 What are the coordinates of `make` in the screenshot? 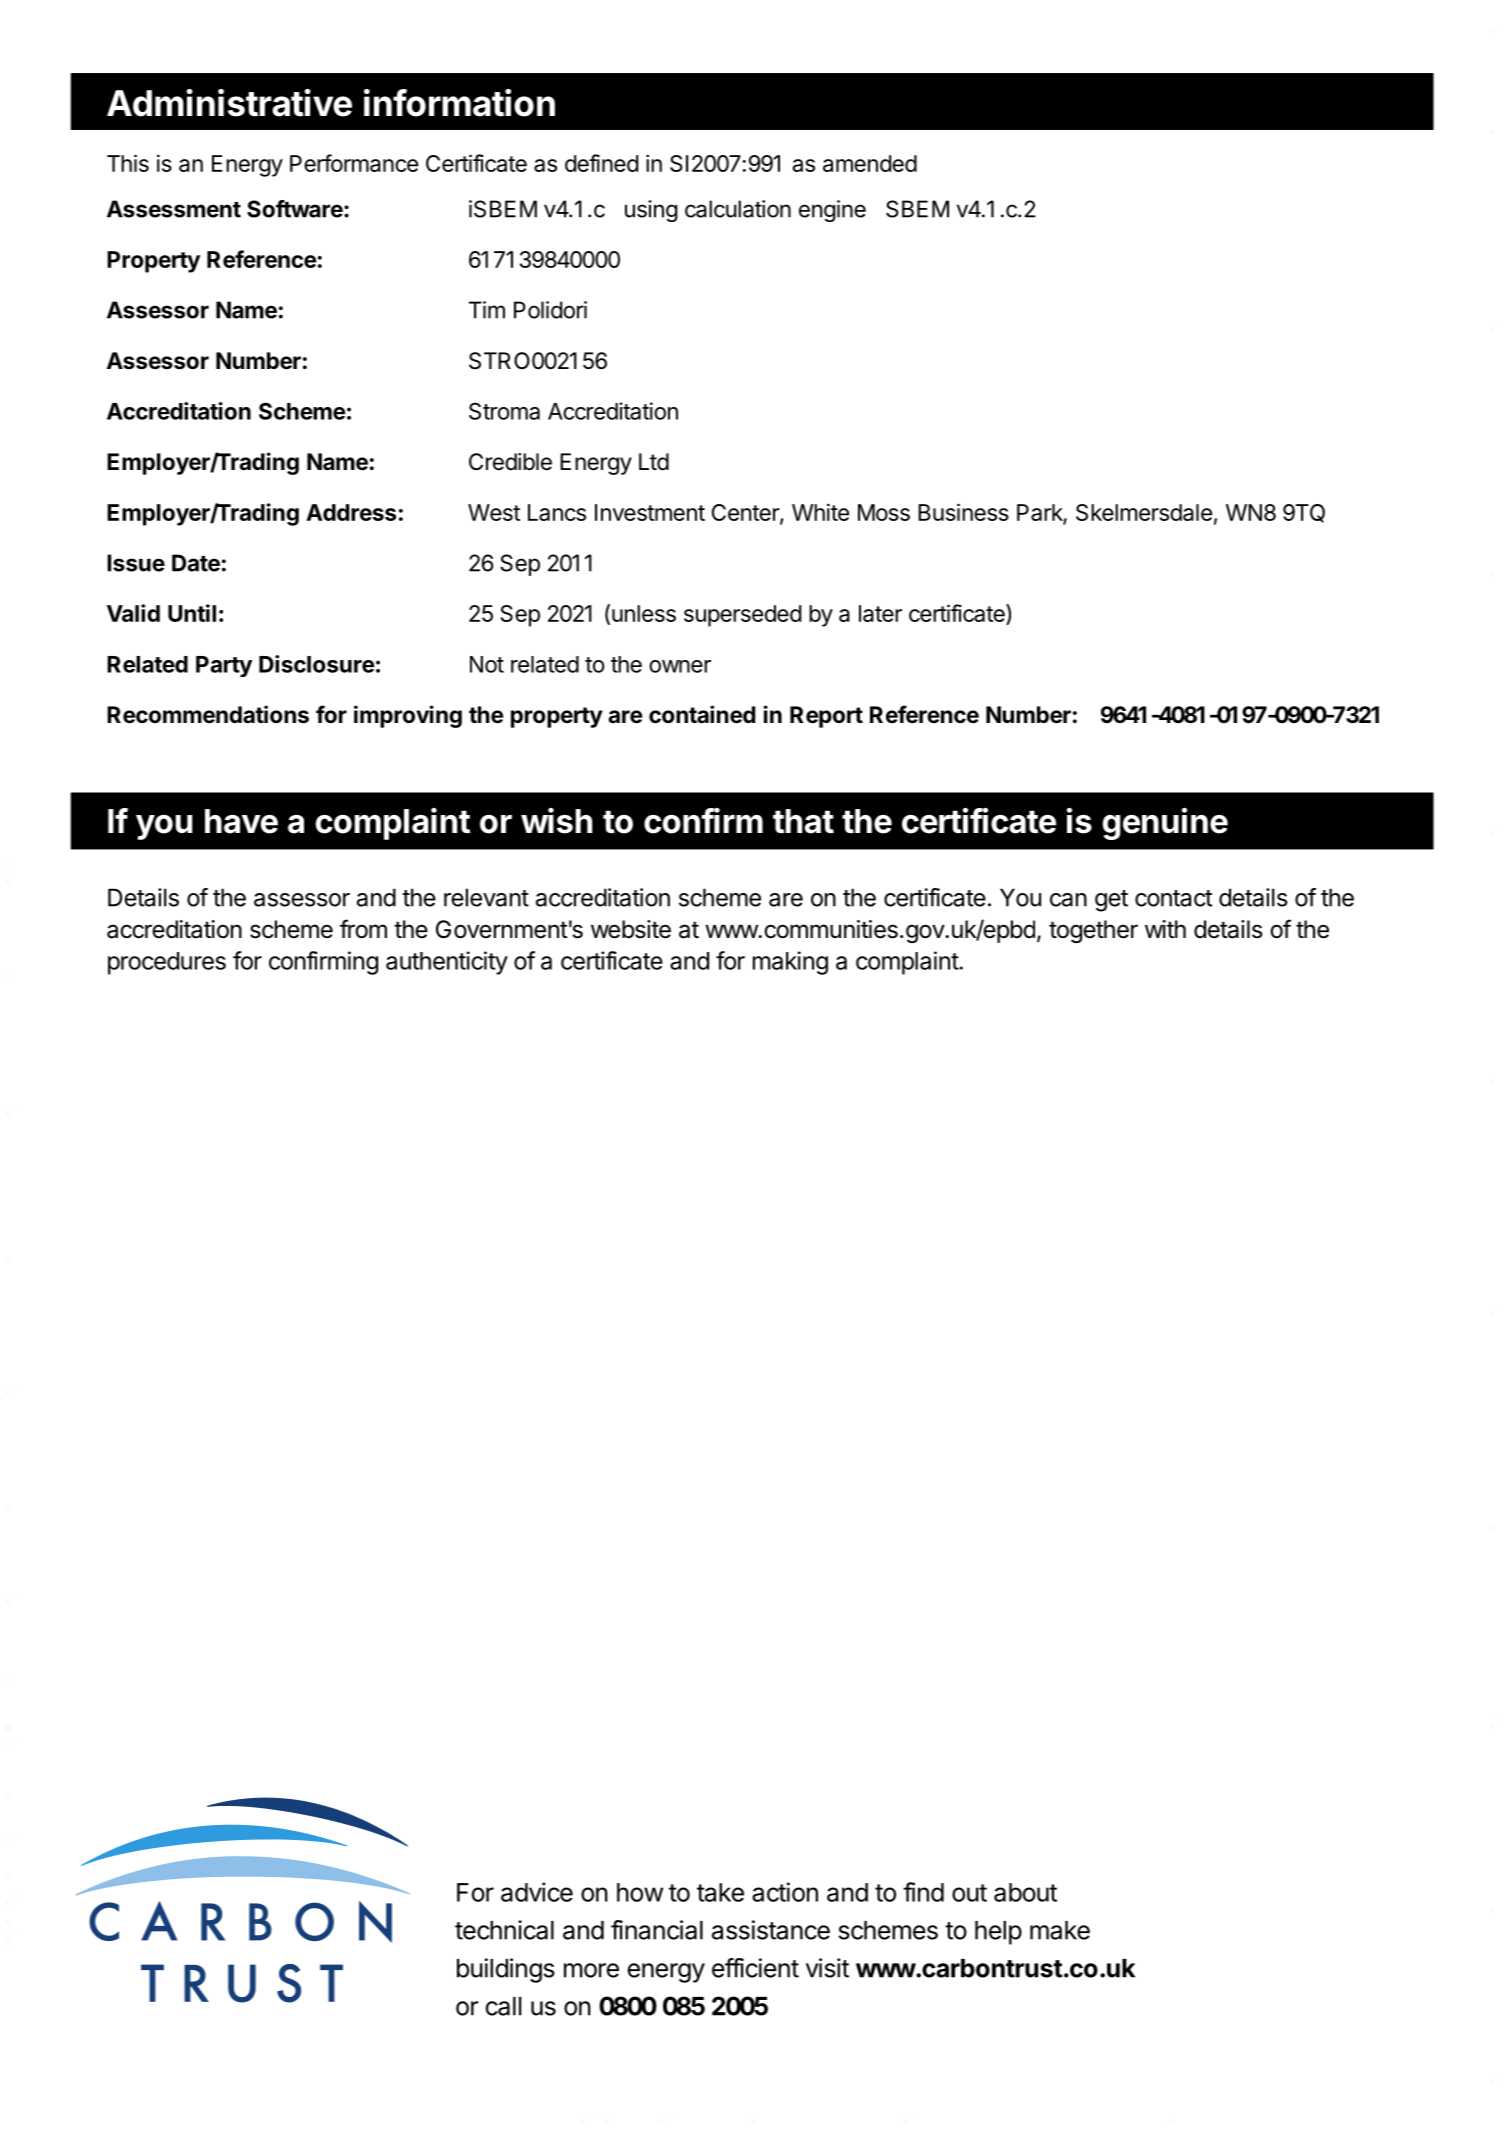 It's located at (1060, 1930).
